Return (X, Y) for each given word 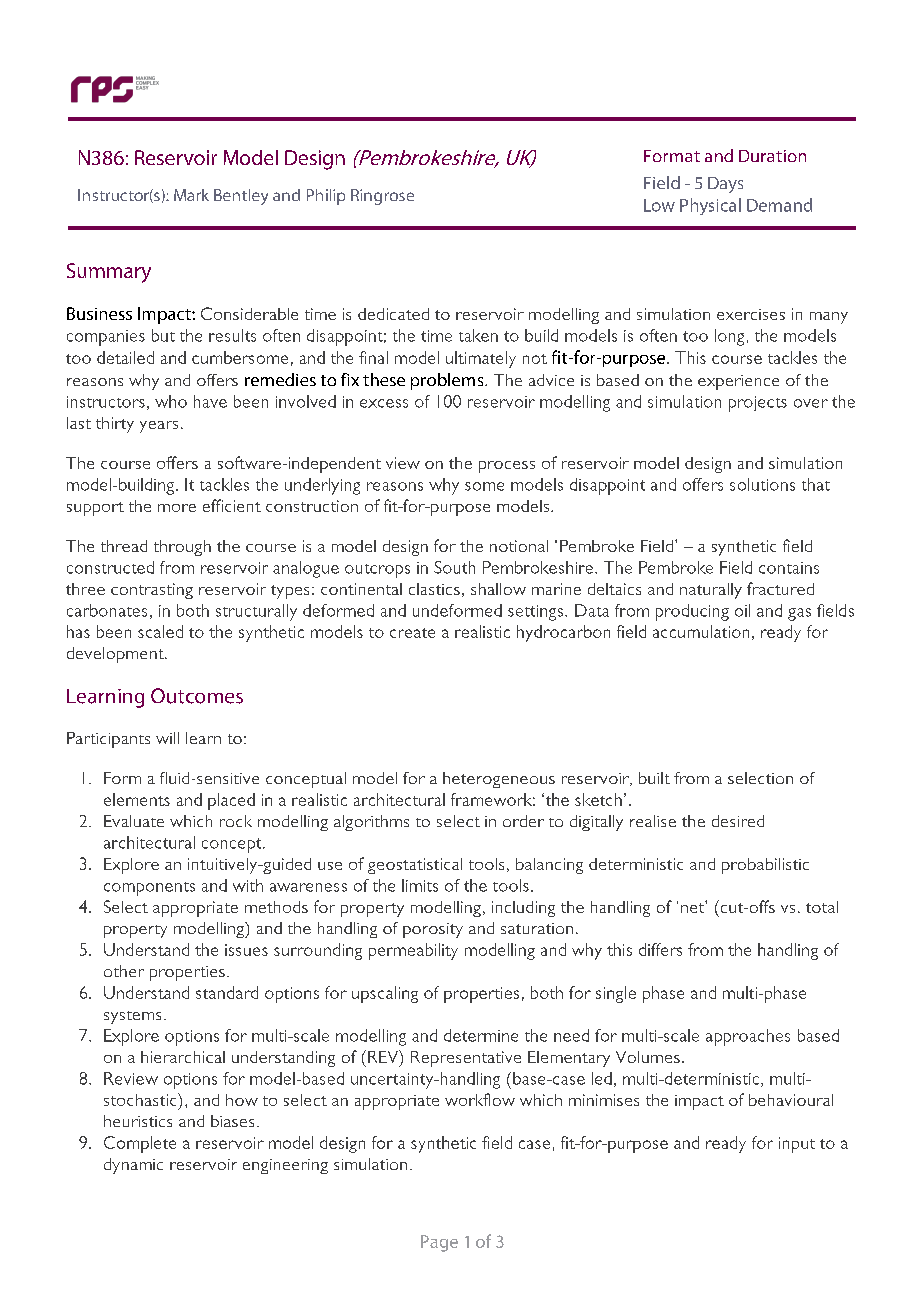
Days (725, 185)
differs (660, 949)
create (412, 633)
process (507, 467)
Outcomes (197, 696)
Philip (326, 197)
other (124, 971)
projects (758, 404)
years (159, 427)
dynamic (133, 1166)
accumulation (701, 631)
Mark (191, 195)
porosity (433, 930)
